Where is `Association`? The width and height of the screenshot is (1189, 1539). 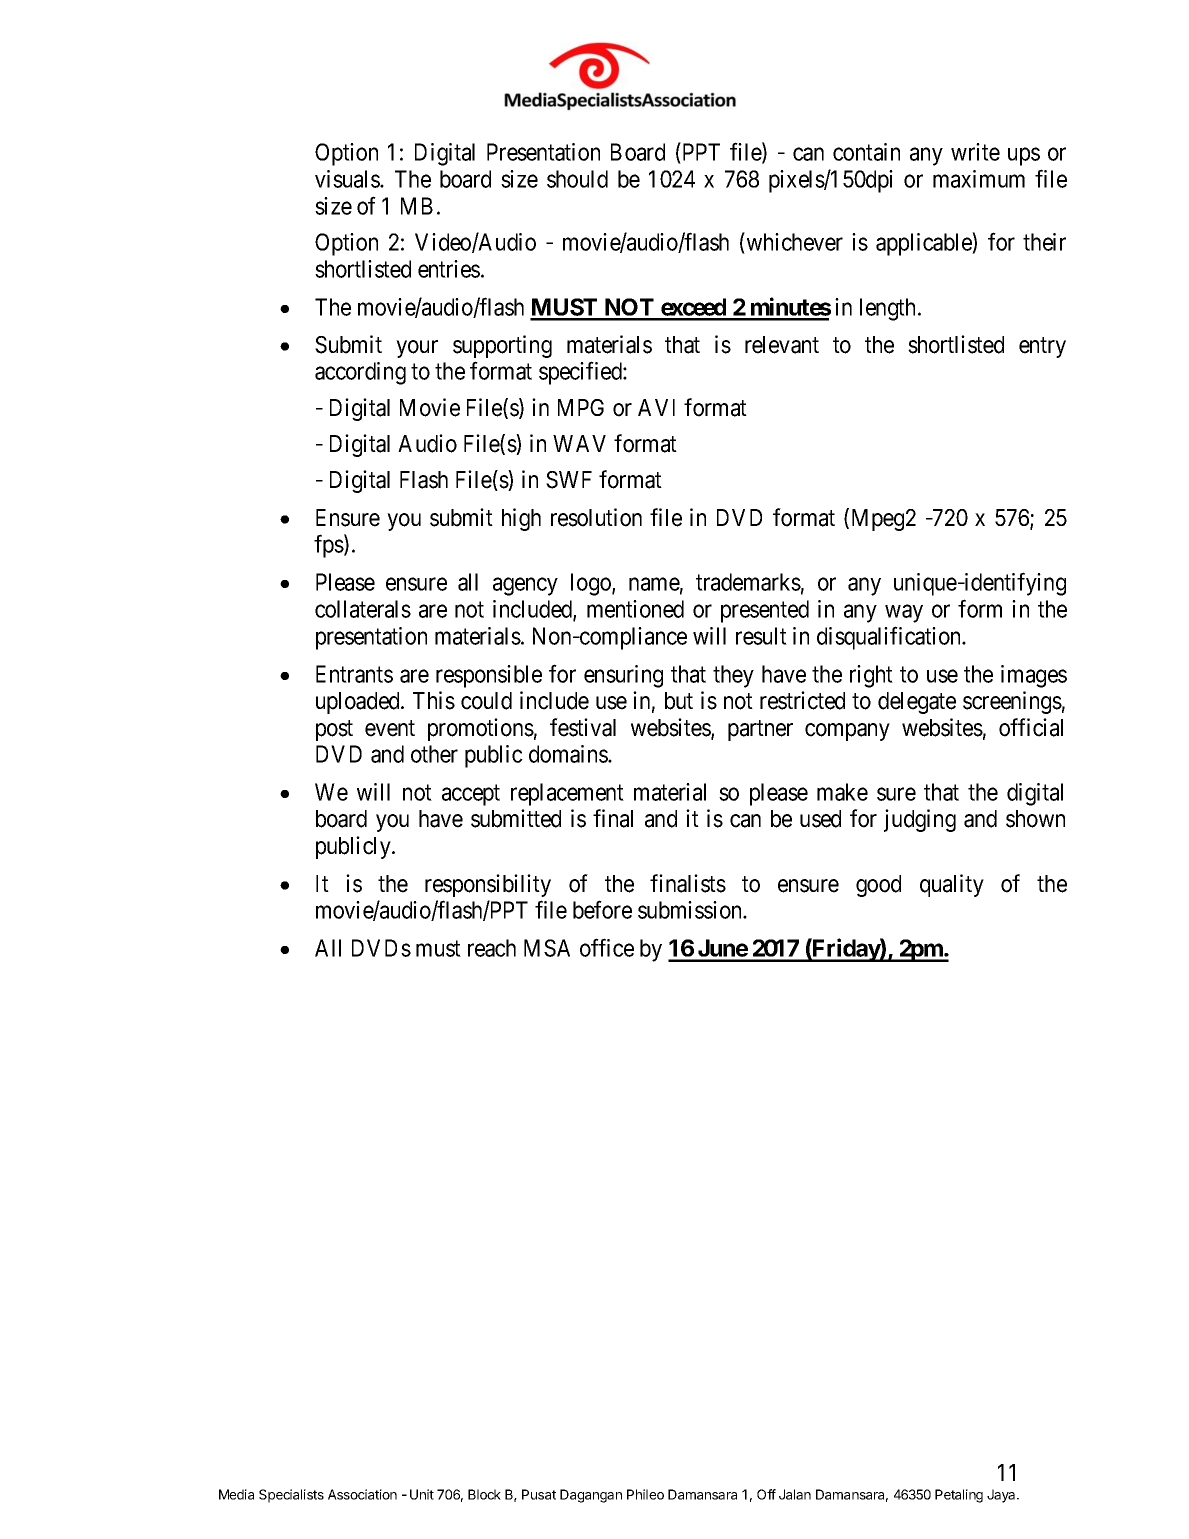
Association is located at coordinates (362, 1494).
